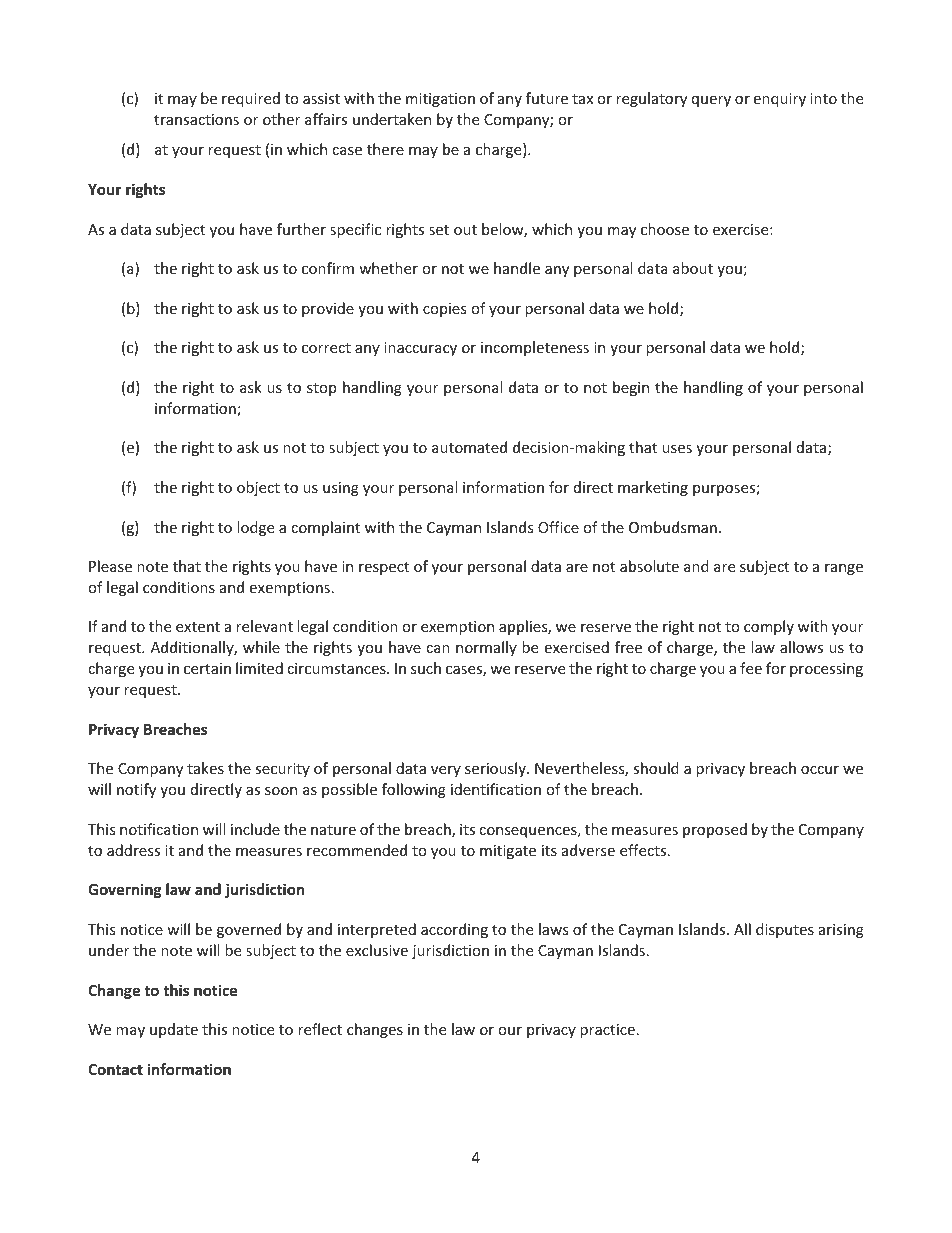 The width and height of the screenshot is (952, 1233). What do you see at coordinates (174, 1030) in the screenshot?
I see `update` at bounding box center [174, 1030].
